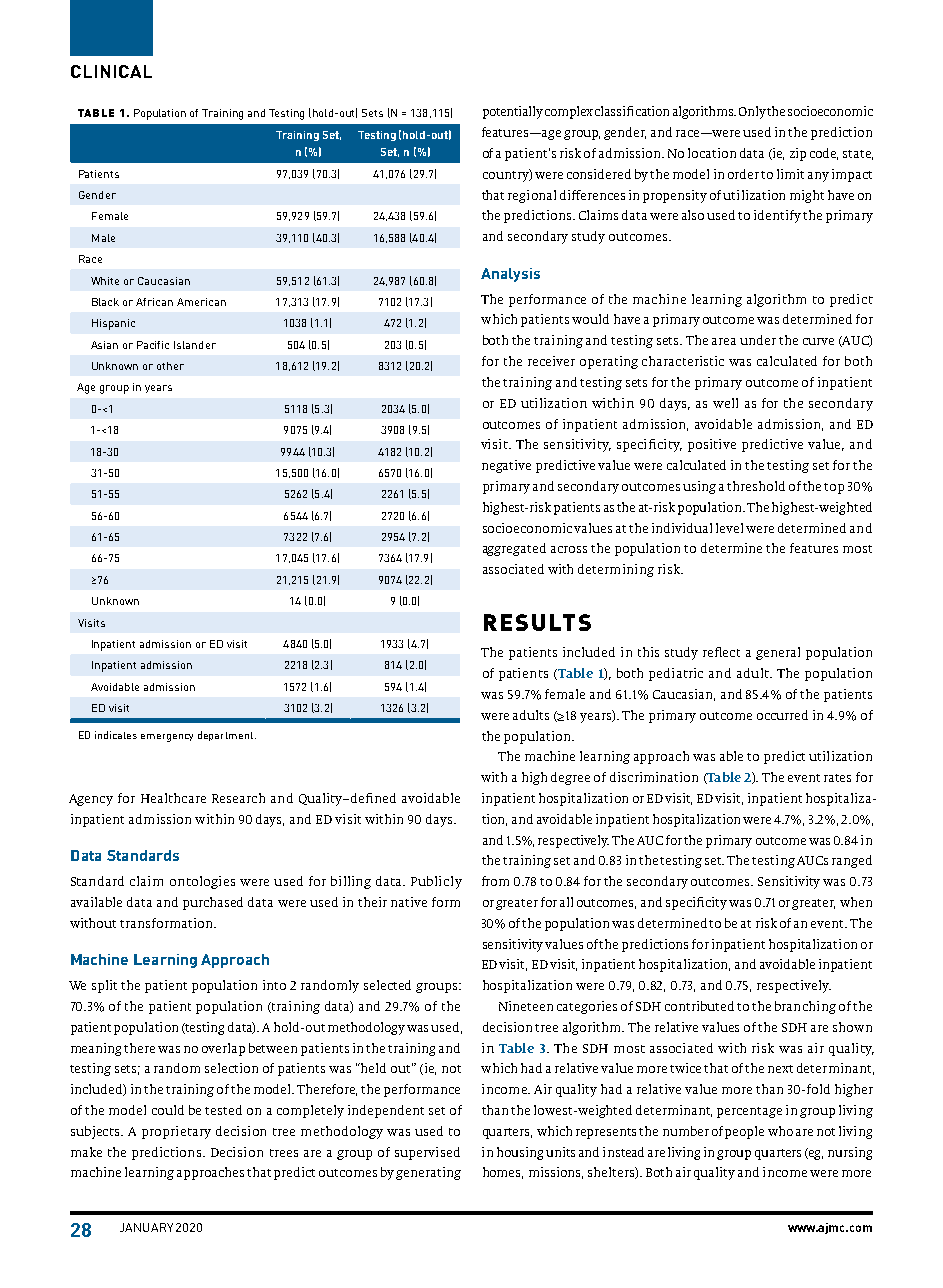  I want to click on JANUARY, so click(146, 1227).
